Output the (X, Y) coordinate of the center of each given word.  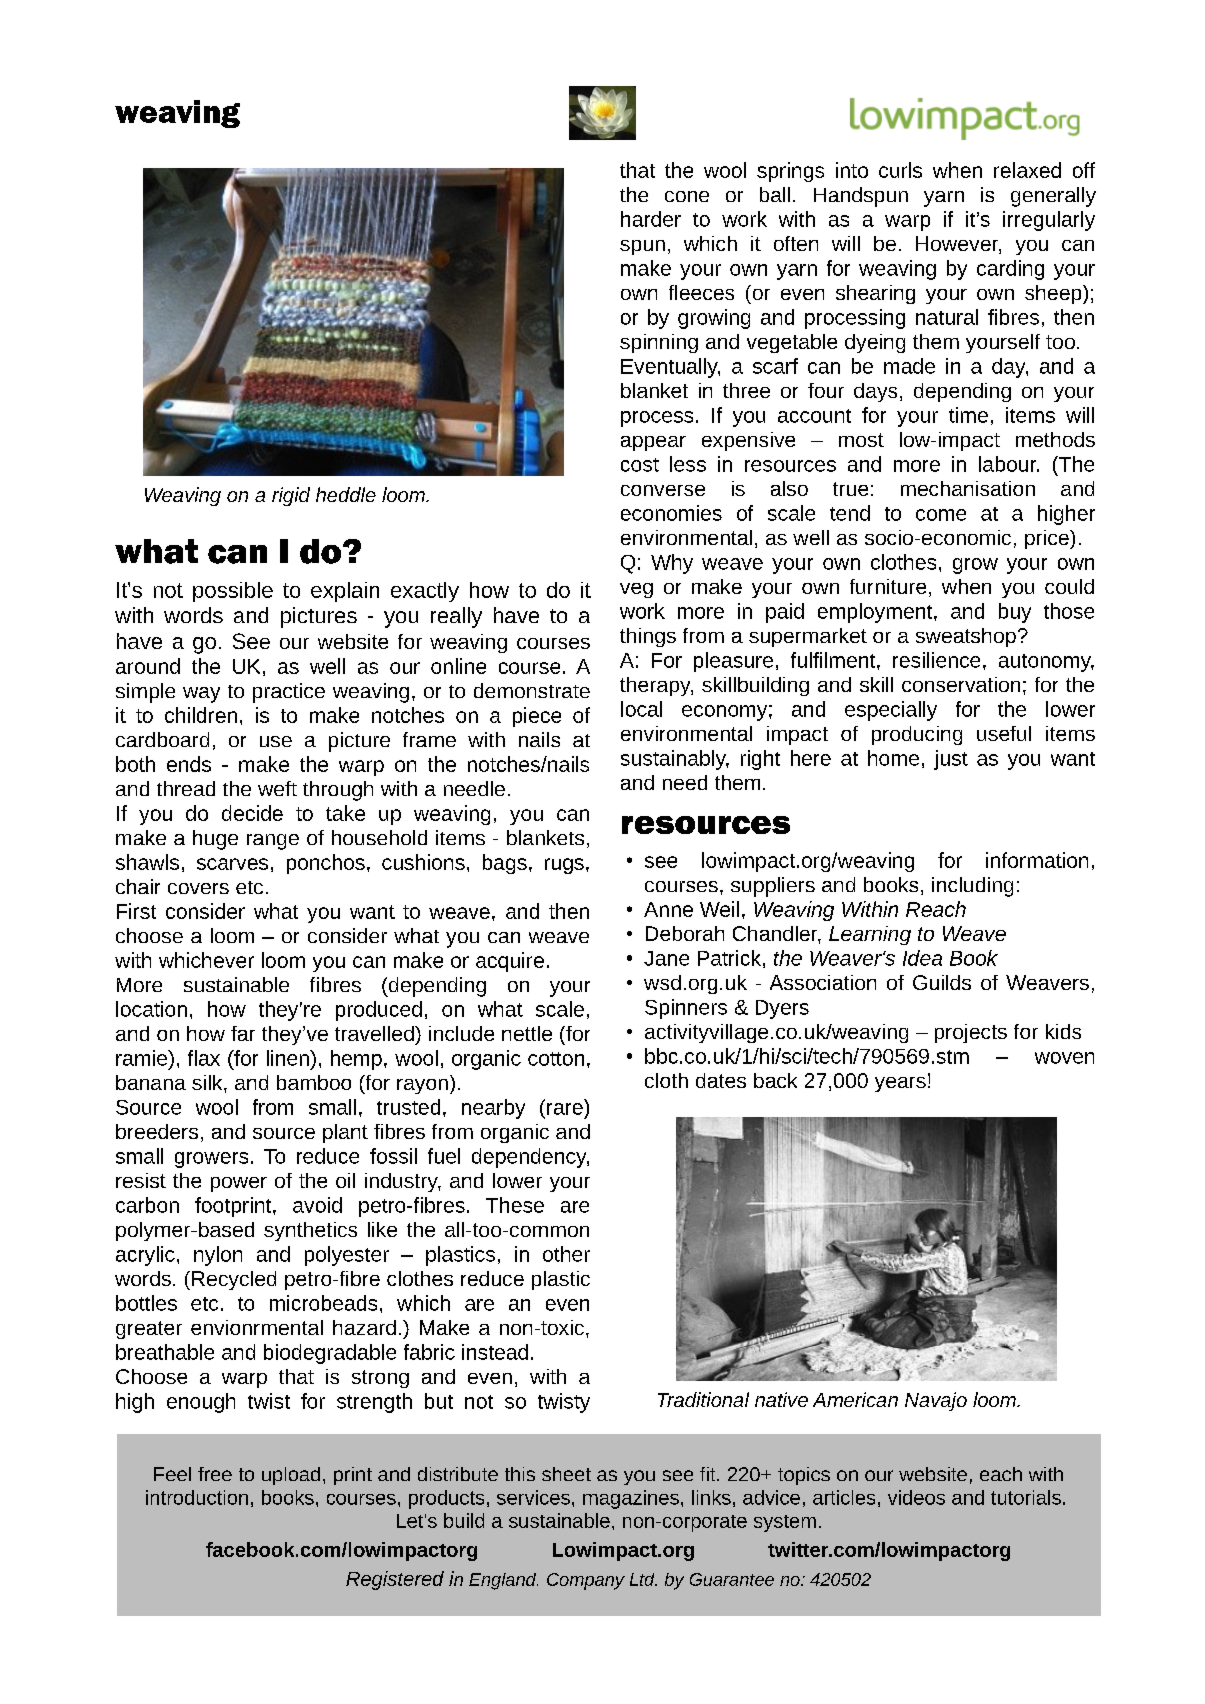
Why (672, 564)
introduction (197, 1497)
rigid (291, 496)
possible (233, 592)
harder (651, 219)
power (239, 1184)
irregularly (1049, 221)
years (900, 1084)
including (972, 887)
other (566, 1254)
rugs (564, 866)
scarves (232, 864)
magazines (631, 1499)
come (941, 515)
